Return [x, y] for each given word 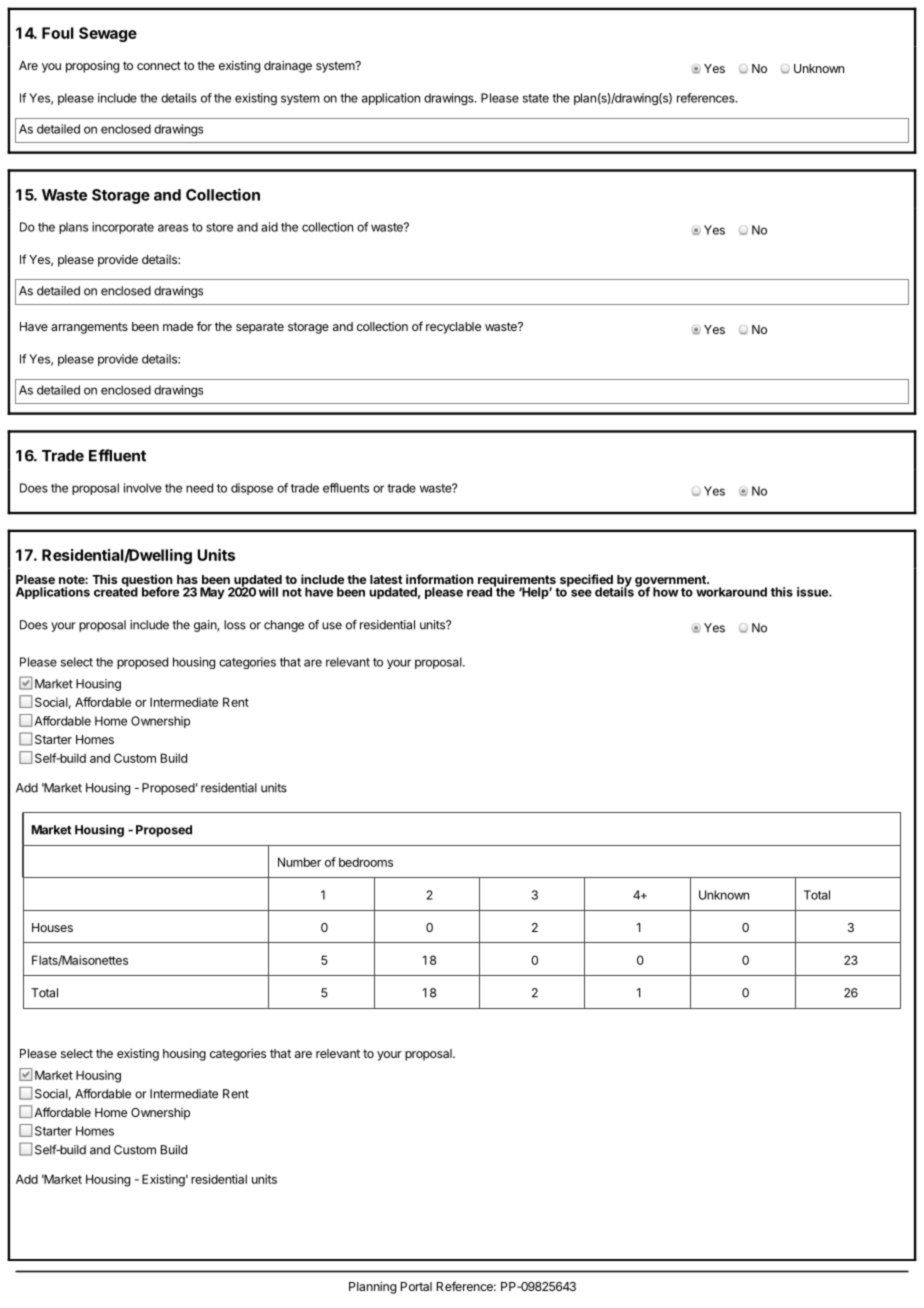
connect [159, 65]
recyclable [453, 328]
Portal [416, 1286]
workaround [731, 592]
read [479, 592]
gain [206, 626]
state [536, 98]
